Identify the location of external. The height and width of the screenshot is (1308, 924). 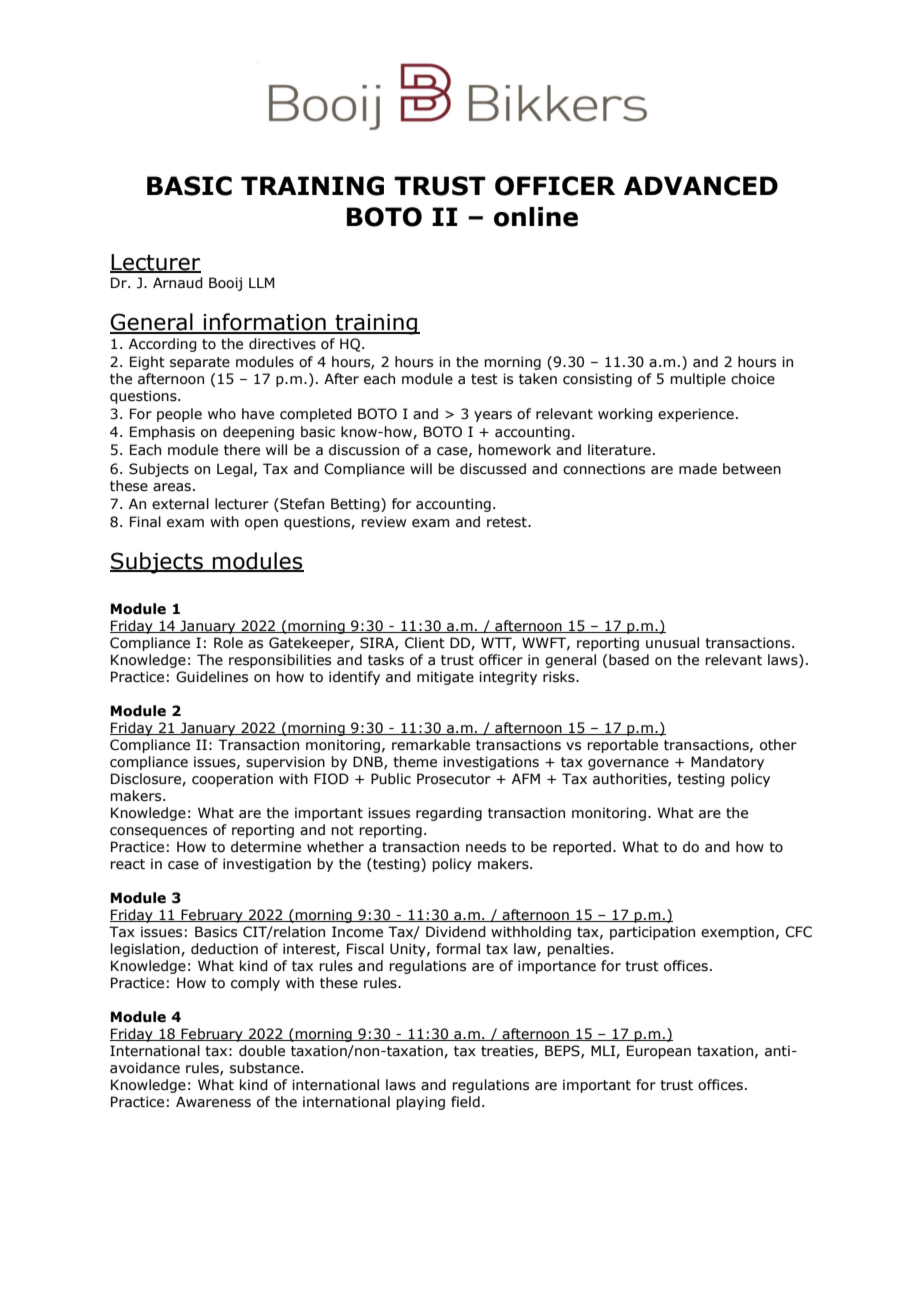
(180, 504).
